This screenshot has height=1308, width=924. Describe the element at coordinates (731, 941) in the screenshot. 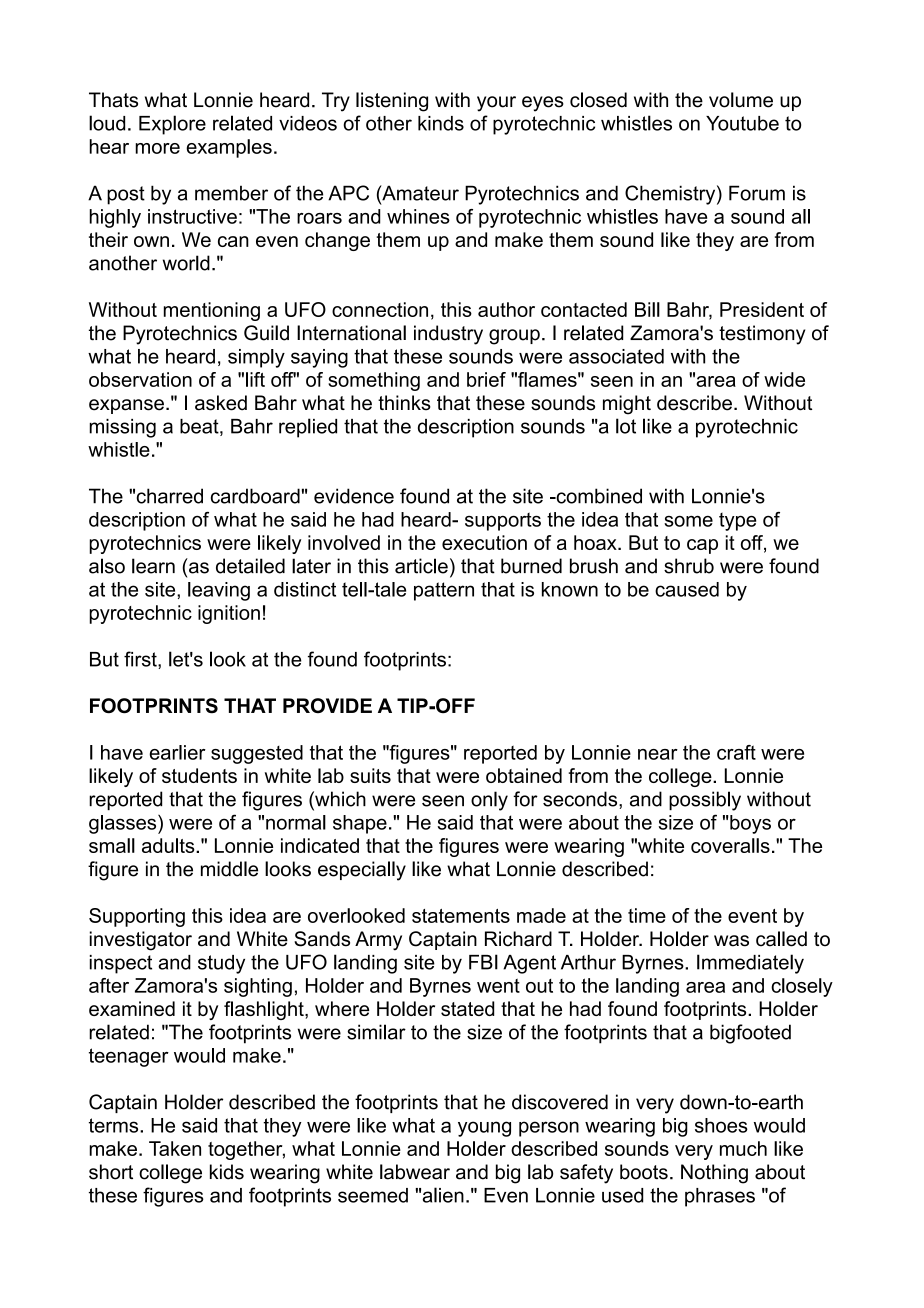

I see `was` at that location.
